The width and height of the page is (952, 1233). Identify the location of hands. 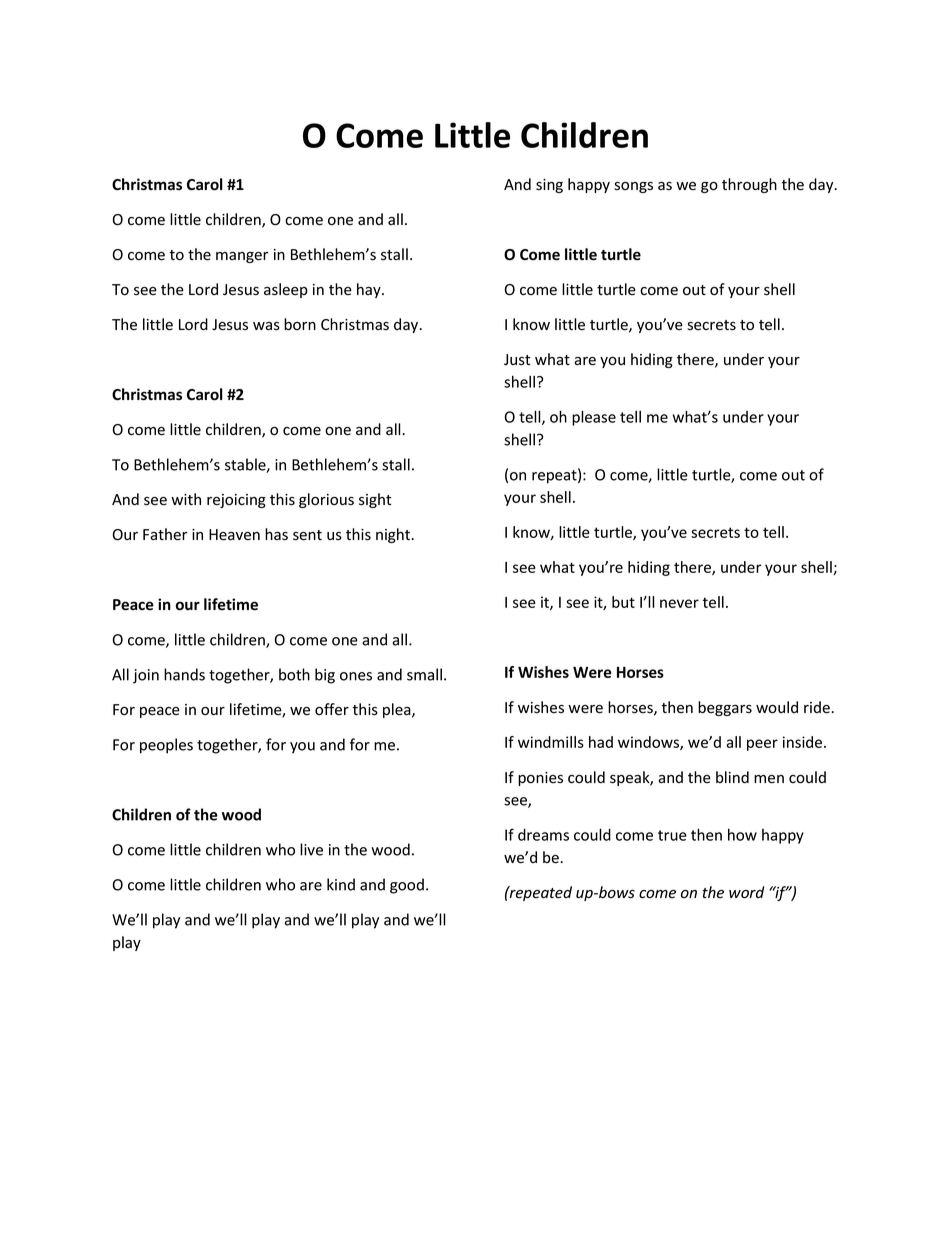
(184, 674).
